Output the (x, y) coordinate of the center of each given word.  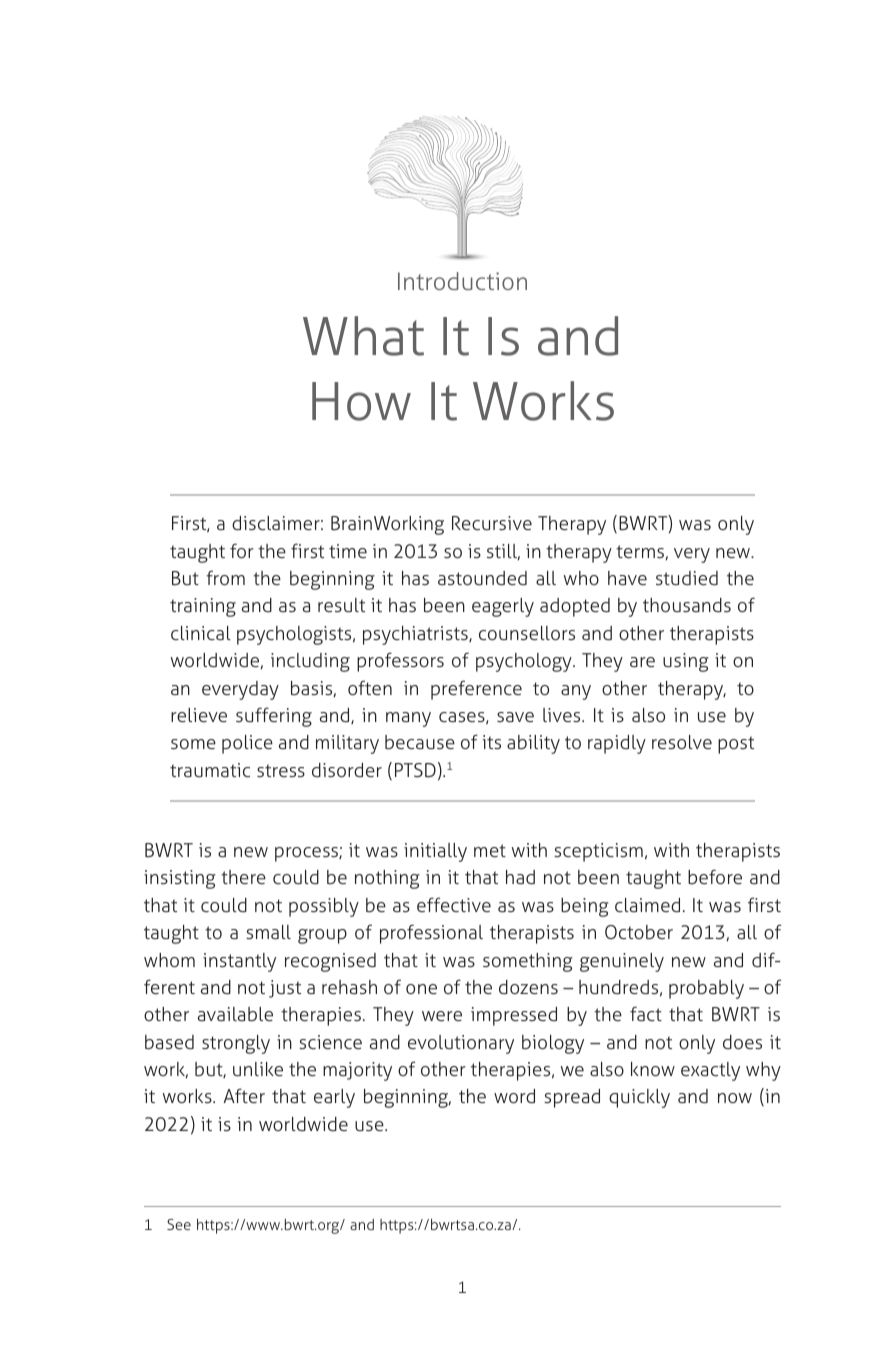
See (179, 1224)
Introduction (462, 281)
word (514, 1096)
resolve (682, 742)
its (492, 742)
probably (706, 989)
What (363, 336)
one (421, 989)
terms (641, 552)
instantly (239, 962)
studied (687, 578)
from (225, 577)
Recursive (492, 523)
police (247, 744)
